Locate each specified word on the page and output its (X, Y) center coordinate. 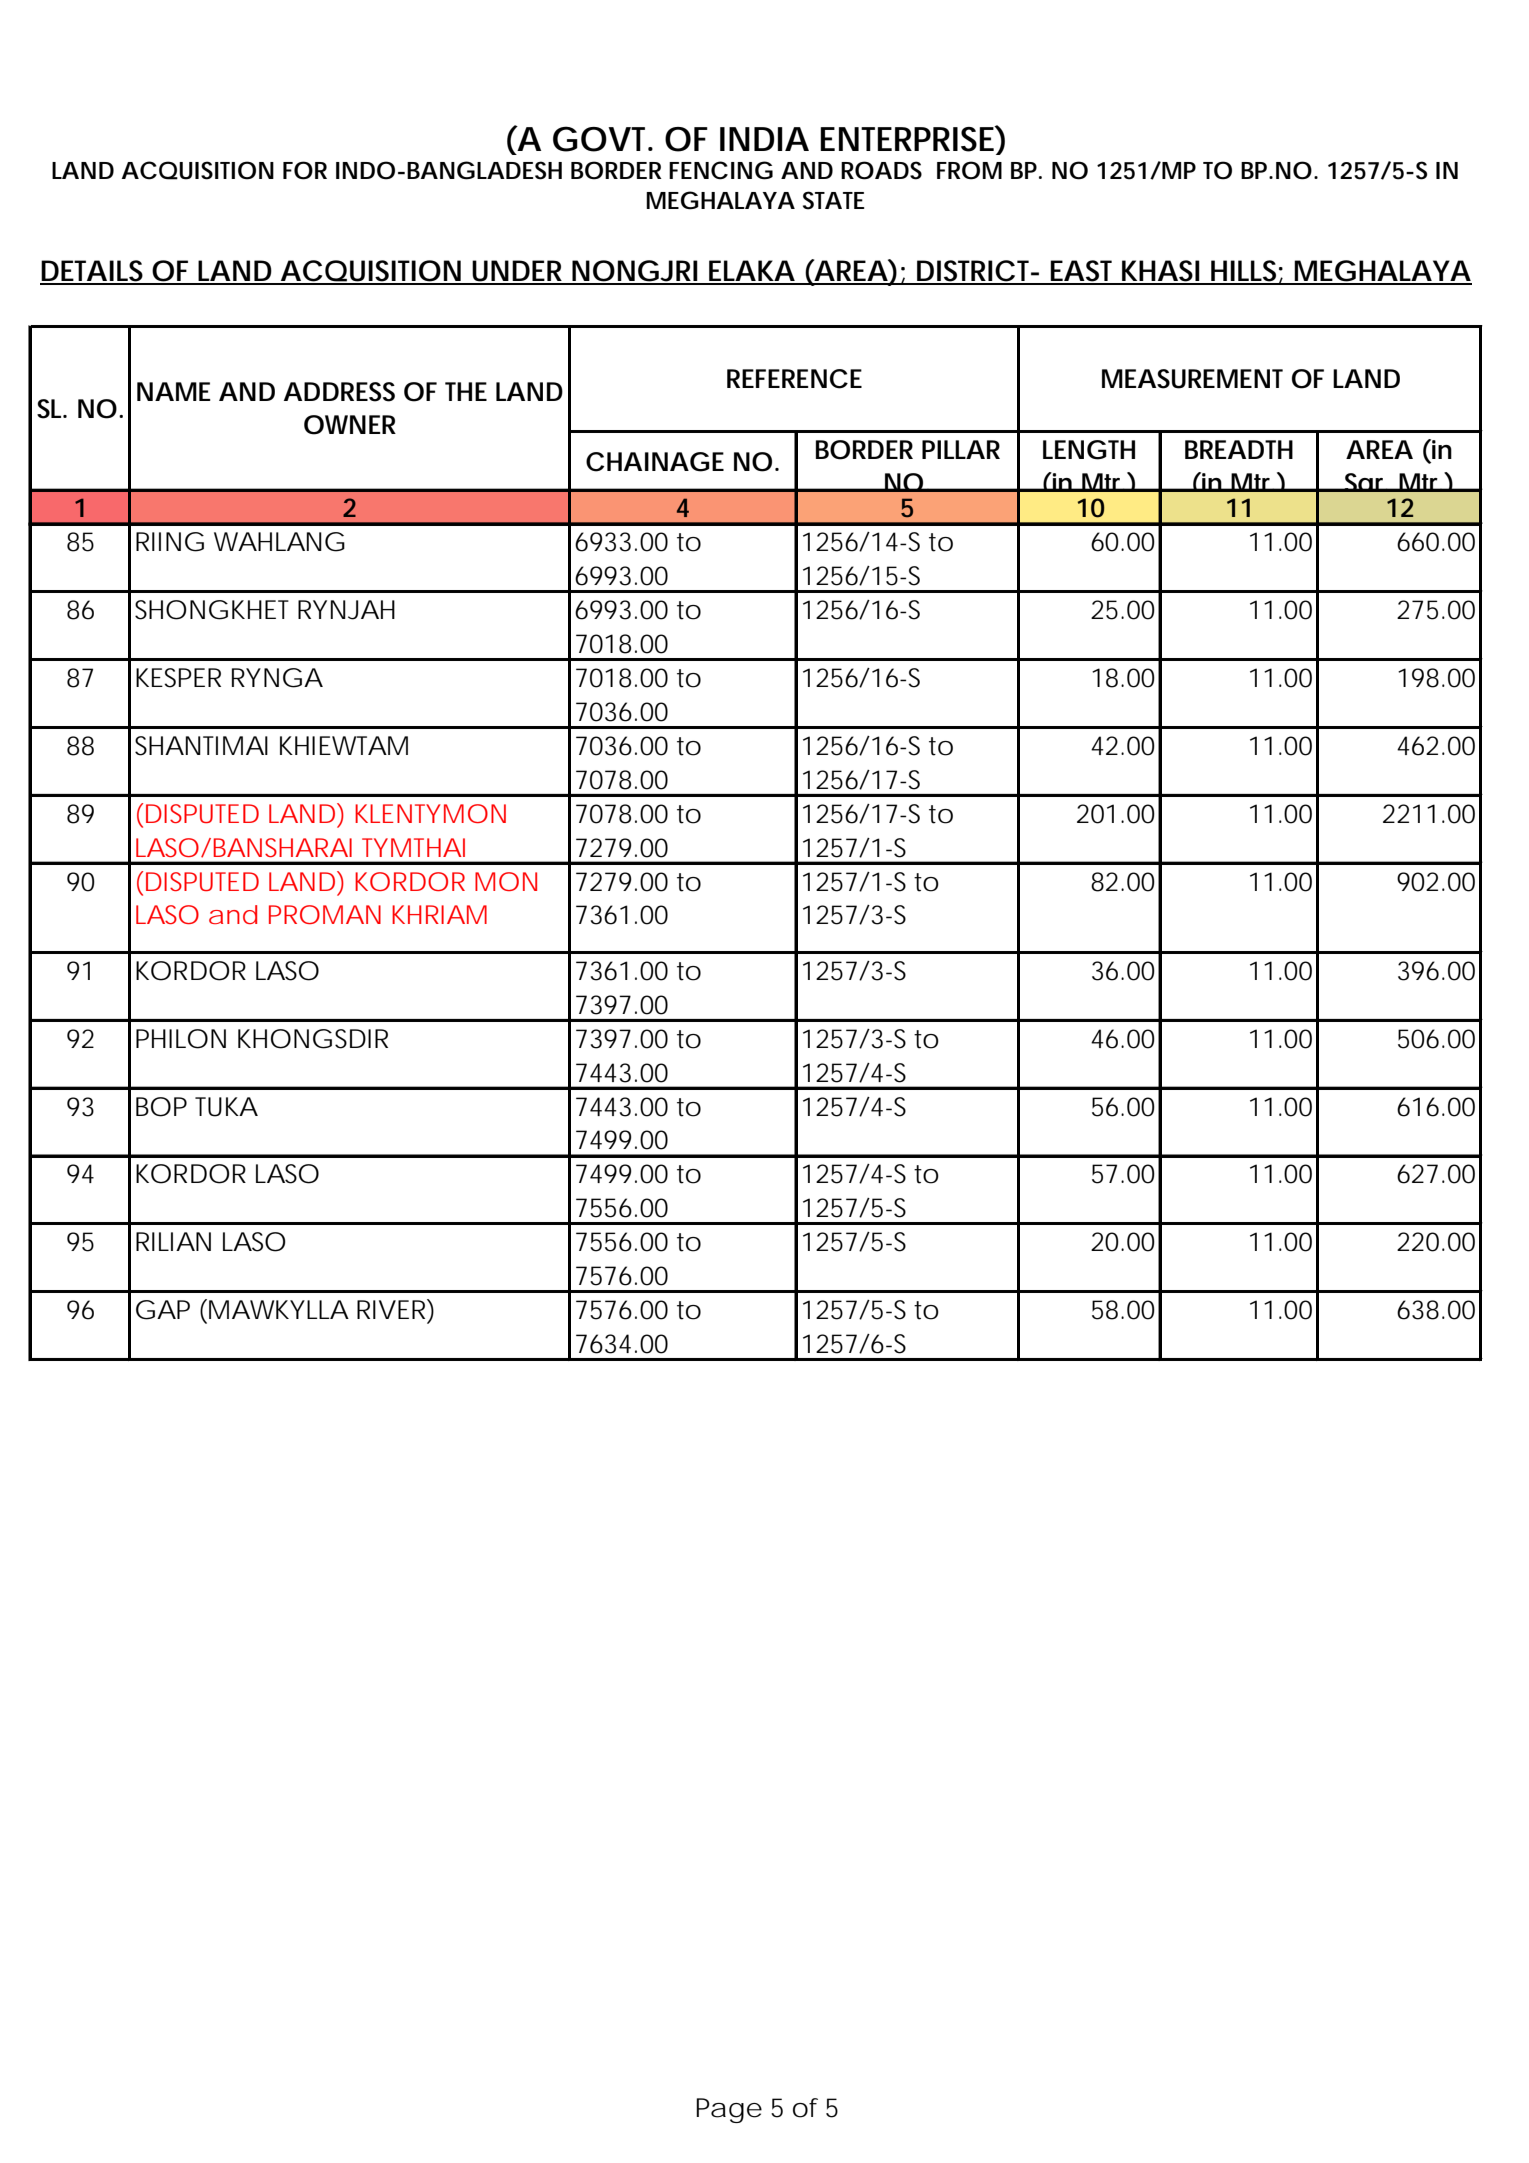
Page (729, 2110)
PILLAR (961, 449)
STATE (834, 200)
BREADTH (1239, 449)
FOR (305, 170)
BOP (161, 1107)
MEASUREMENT (1192, 379)
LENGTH (1089, 450)
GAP (163, 1310)
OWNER (350, 425)
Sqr (1366, 482)
